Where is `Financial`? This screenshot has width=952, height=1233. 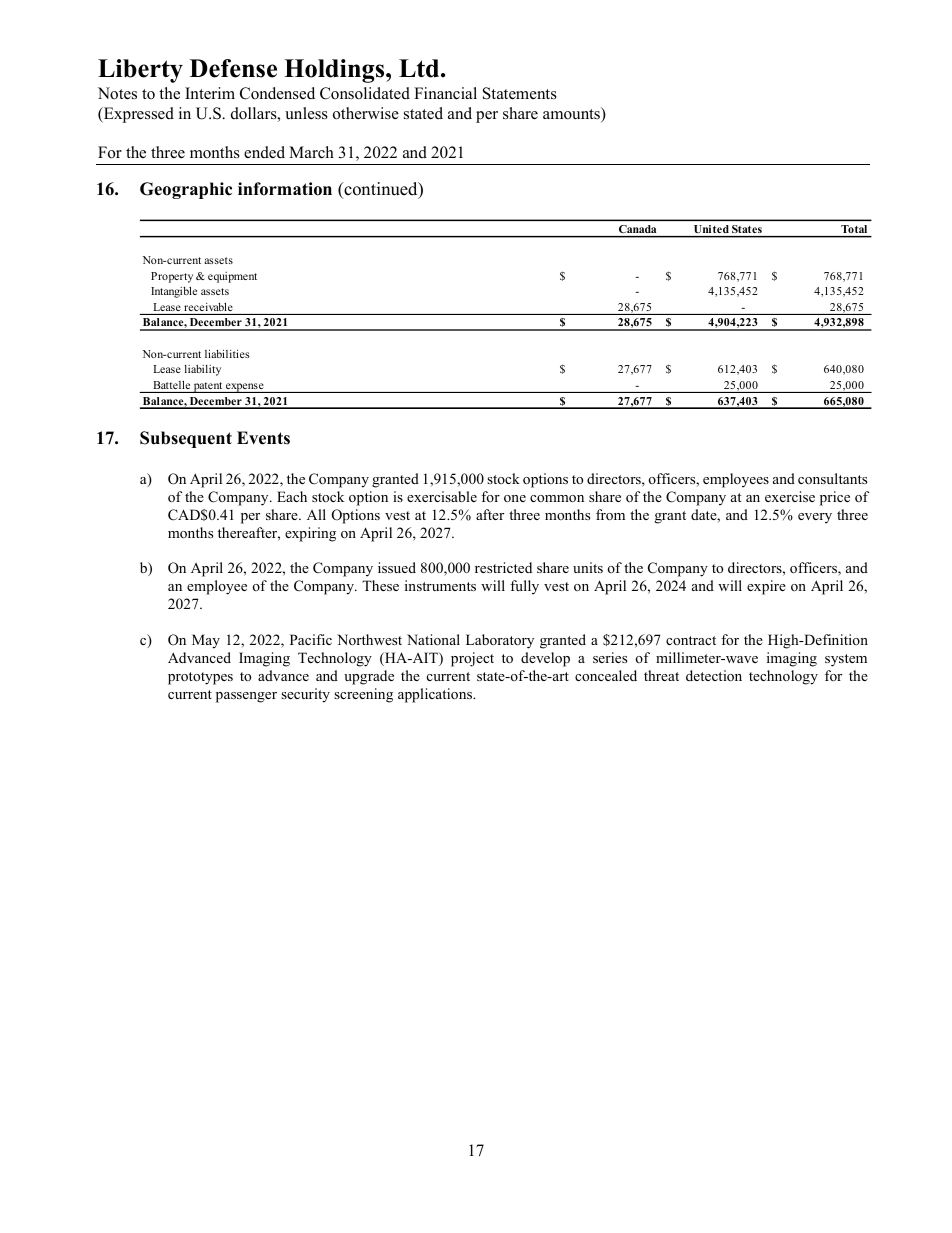
Financial is located at coordinates (445, 93).
